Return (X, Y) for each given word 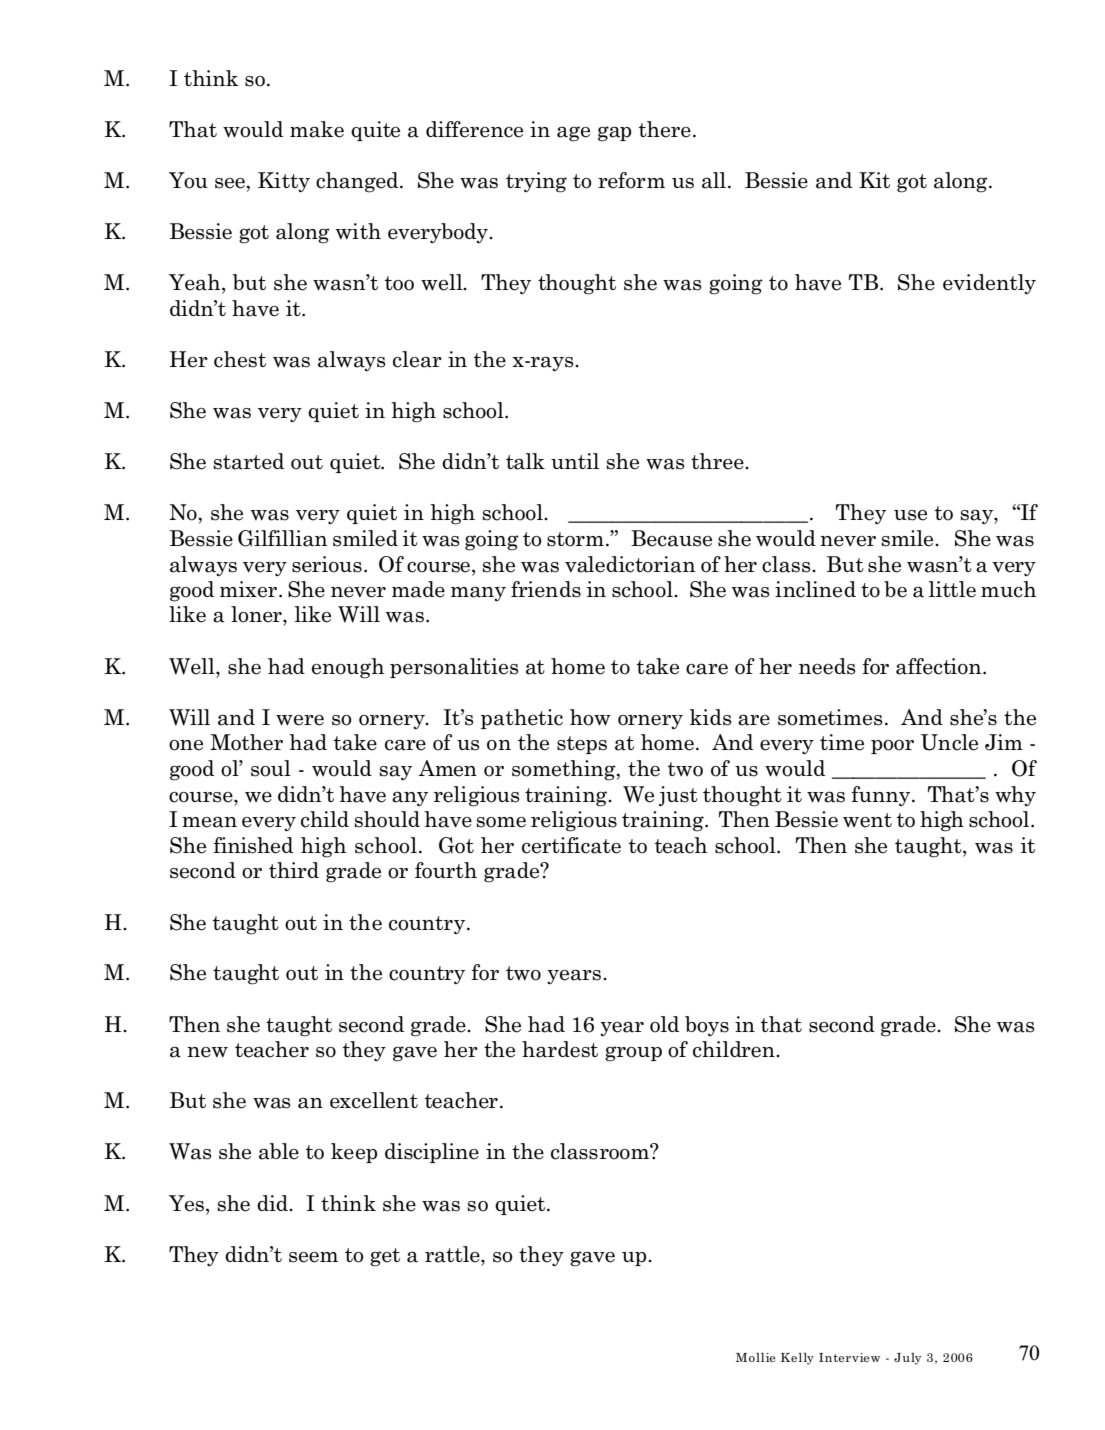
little (952, 589)
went (867, 820)
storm (575, 539)
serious (327, 564)
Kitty (284, 182)
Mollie (756, 1357)
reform (631, 180)
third (294, 870)
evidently (989, 284)
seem (313, 1257)
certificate (571, 845)
